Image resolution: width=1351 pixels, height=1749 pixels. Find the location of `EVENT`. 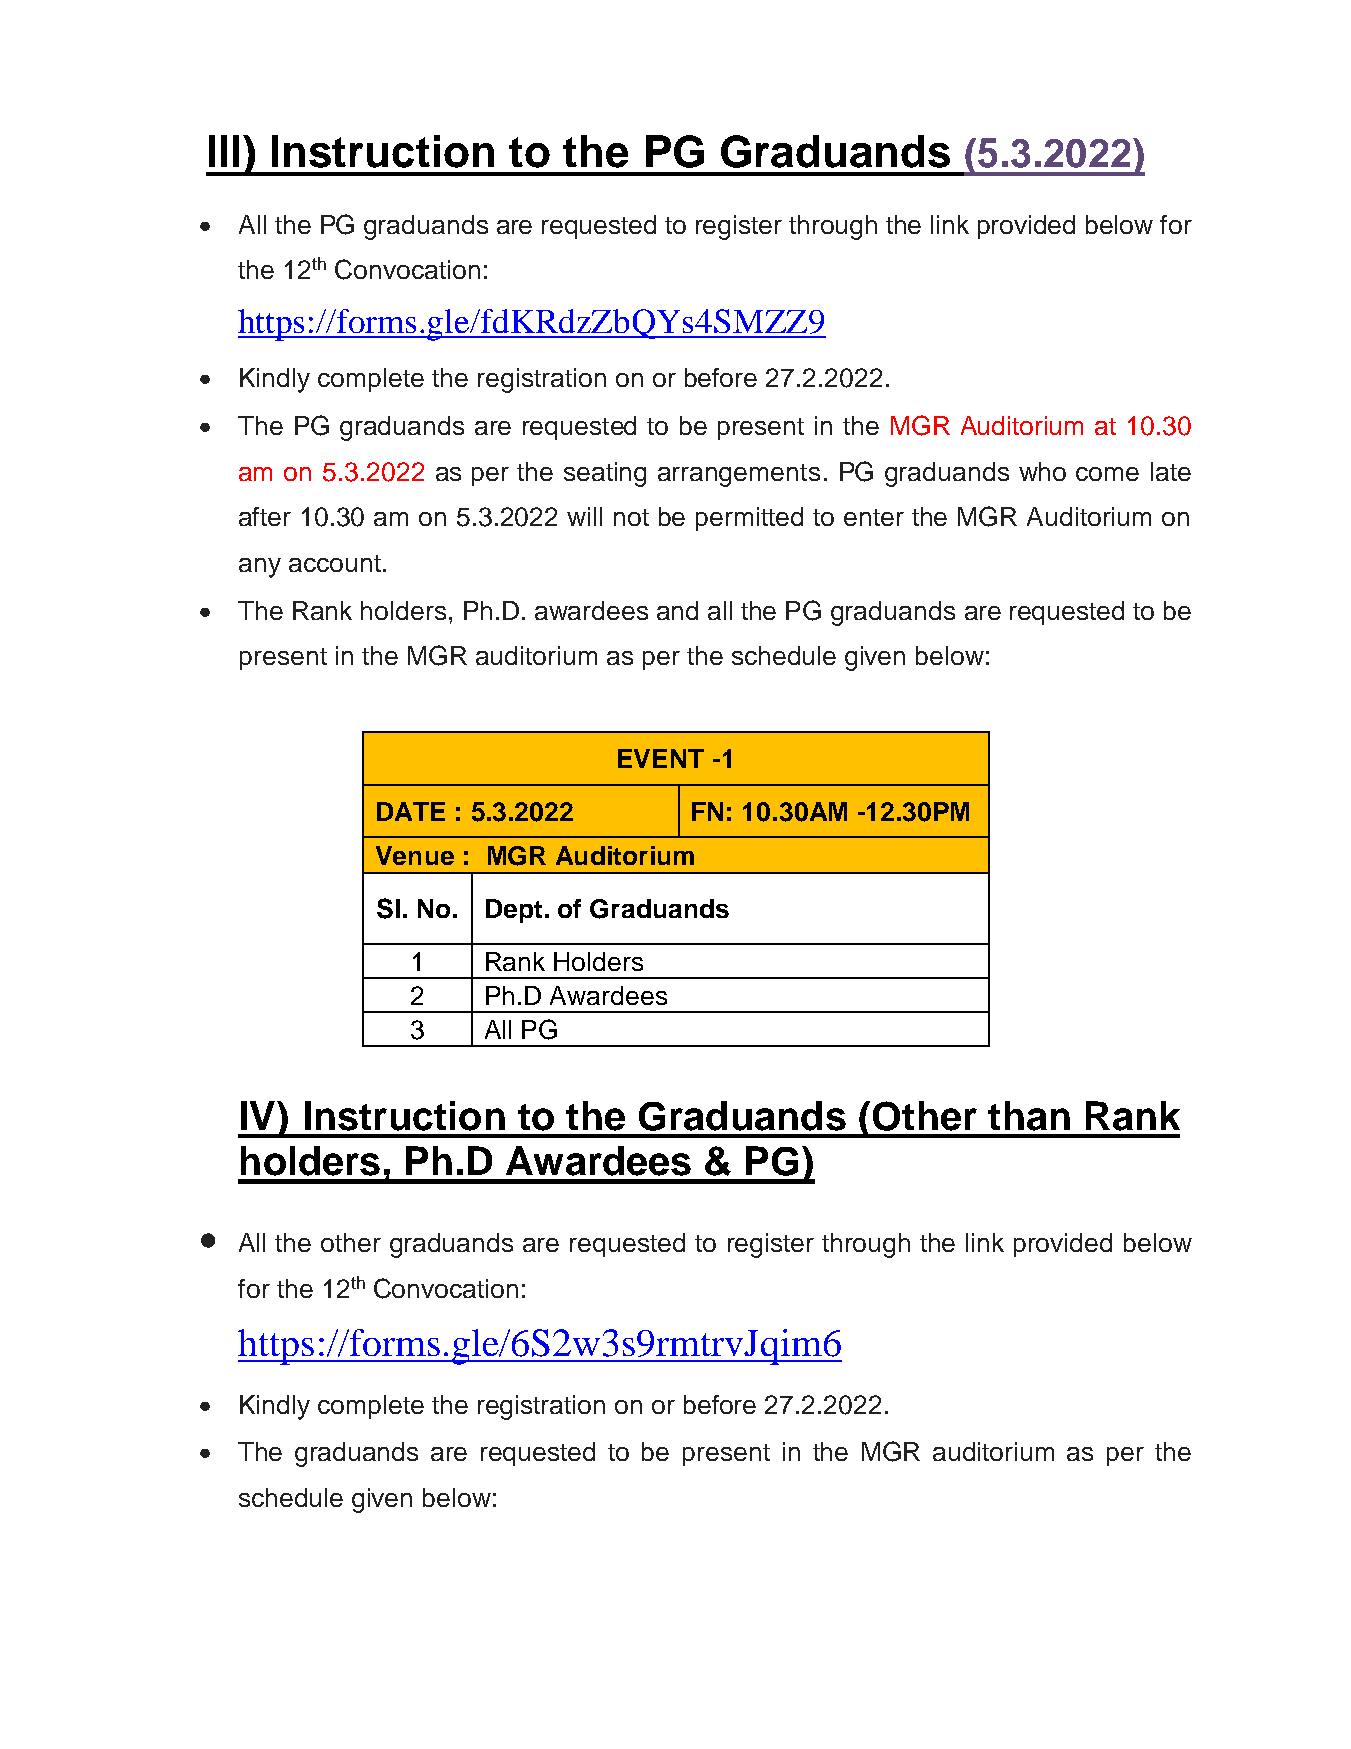

EVENT is located at coordinates (661, 758).
